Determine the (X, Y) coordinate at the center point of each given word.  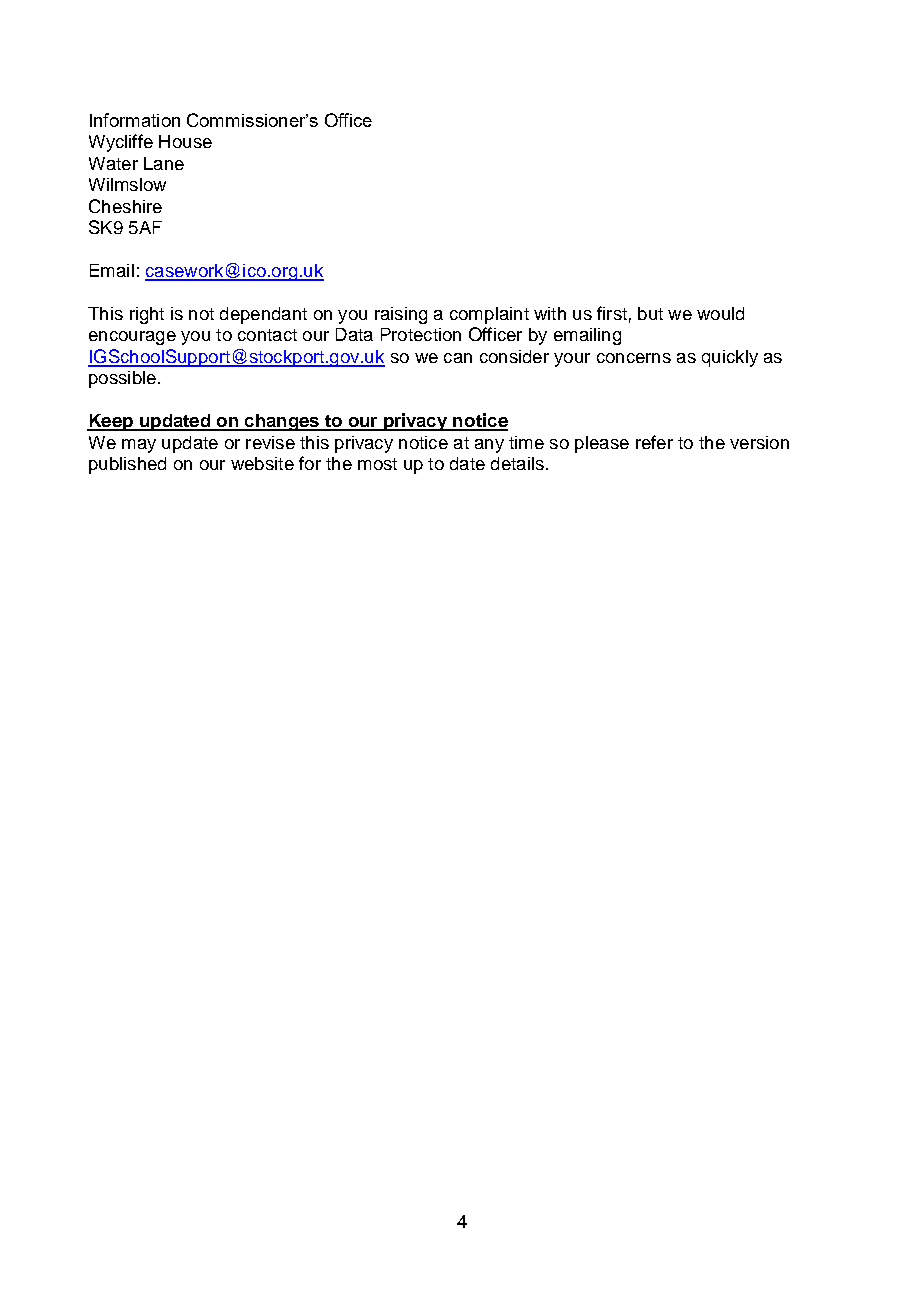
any (489, 446)
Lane (164, 163)
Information (135, 120)
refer (654, 442)
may (139, 446)
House (185, 141)
